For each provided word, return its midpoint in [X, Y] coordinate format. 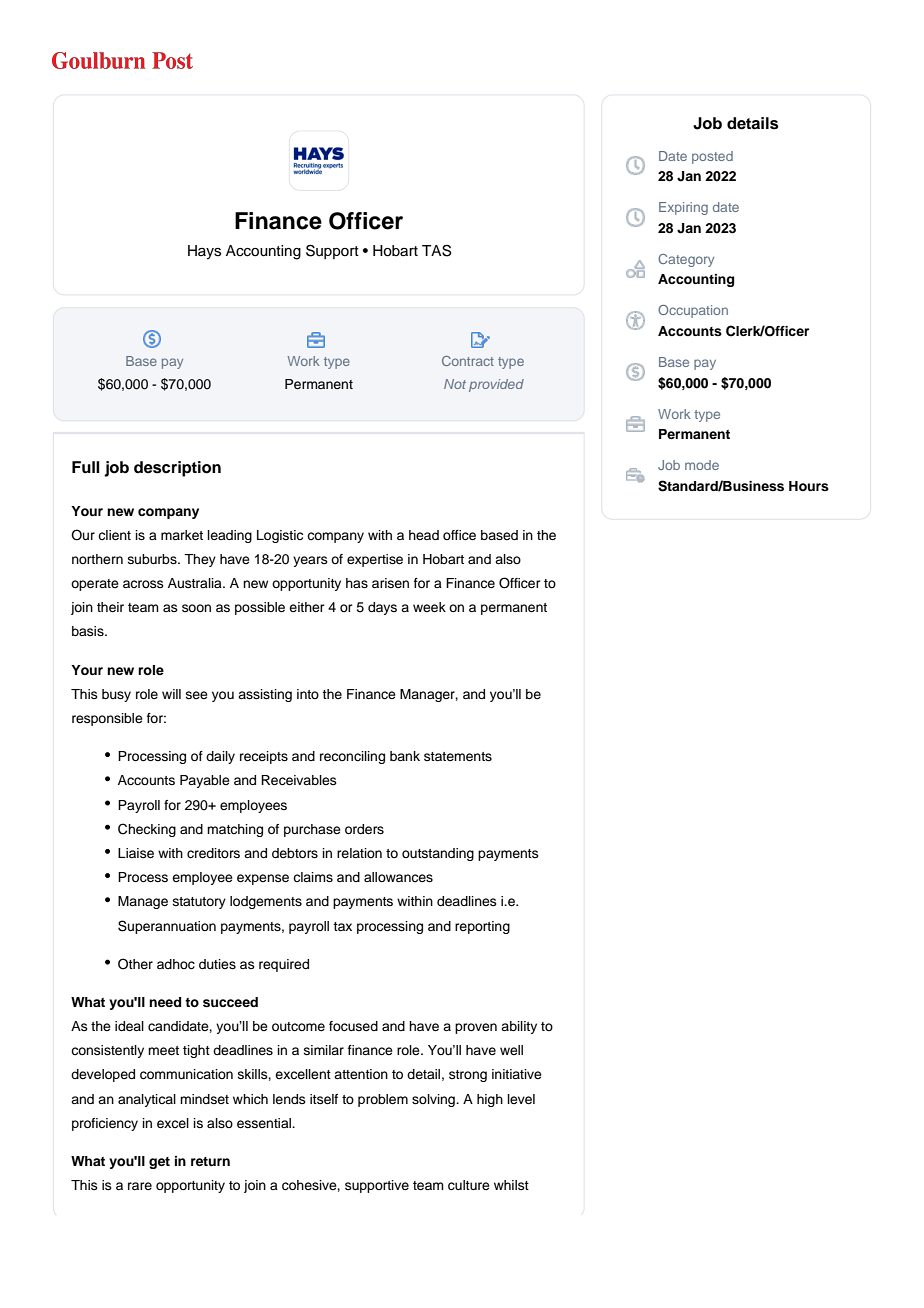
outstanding [438, 854]
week [429, 607]
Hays [204, 252]
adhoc [176, 964]
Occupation [693, 311]
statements [458, 756]
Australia [196, 583]
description [177, 469]
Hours [809, 486]
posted [712, 157]
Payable [205, 781]
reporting [482, 927]
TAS [436, 250]
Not [455, 384]
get [159, 1163]
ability [519, 1027]
